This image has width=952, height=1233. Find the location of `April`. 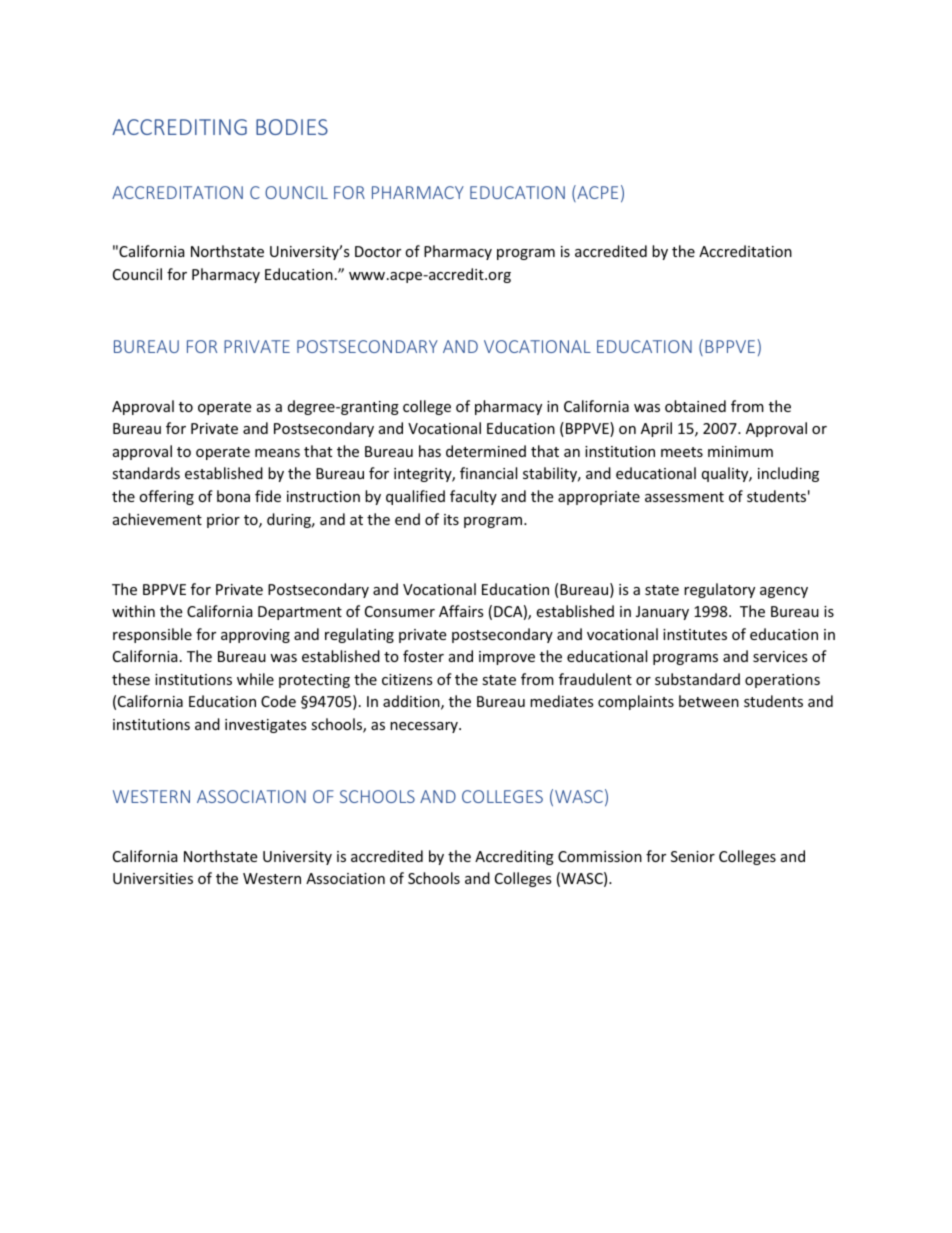

April is located at coordinates (656, 429).
